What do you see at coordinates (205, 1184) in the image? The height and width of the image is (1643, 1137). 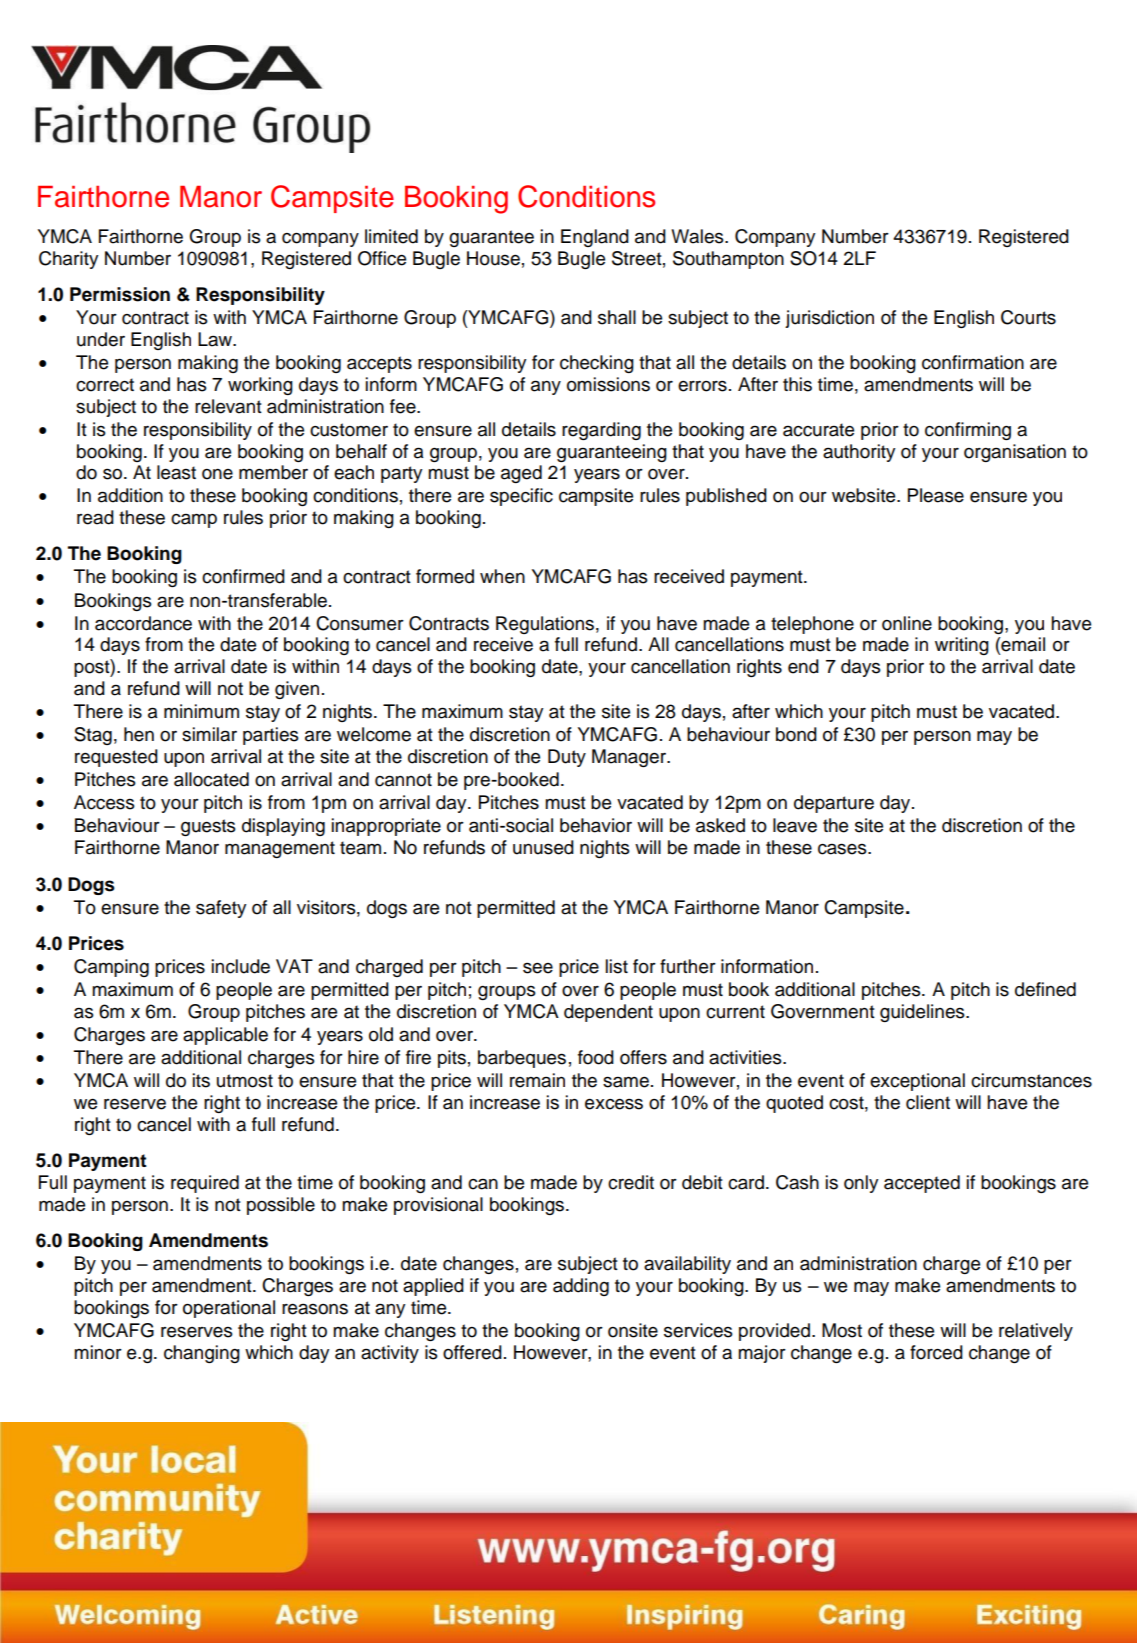 I see `required` at bounding box center [205, 1184].
